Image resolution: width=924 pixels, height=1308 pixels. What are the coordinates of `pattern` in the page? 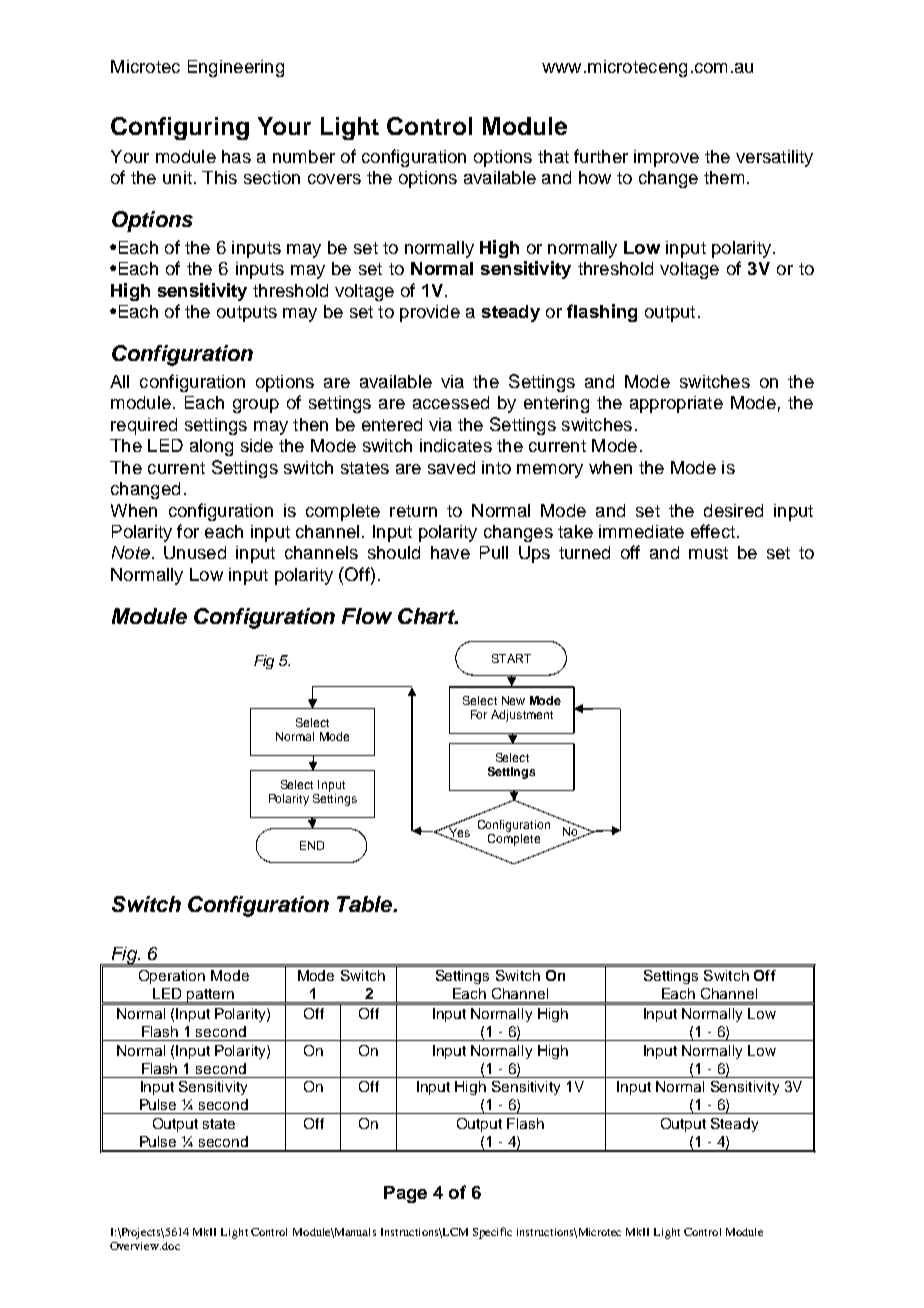 It's located at (211, 997).
